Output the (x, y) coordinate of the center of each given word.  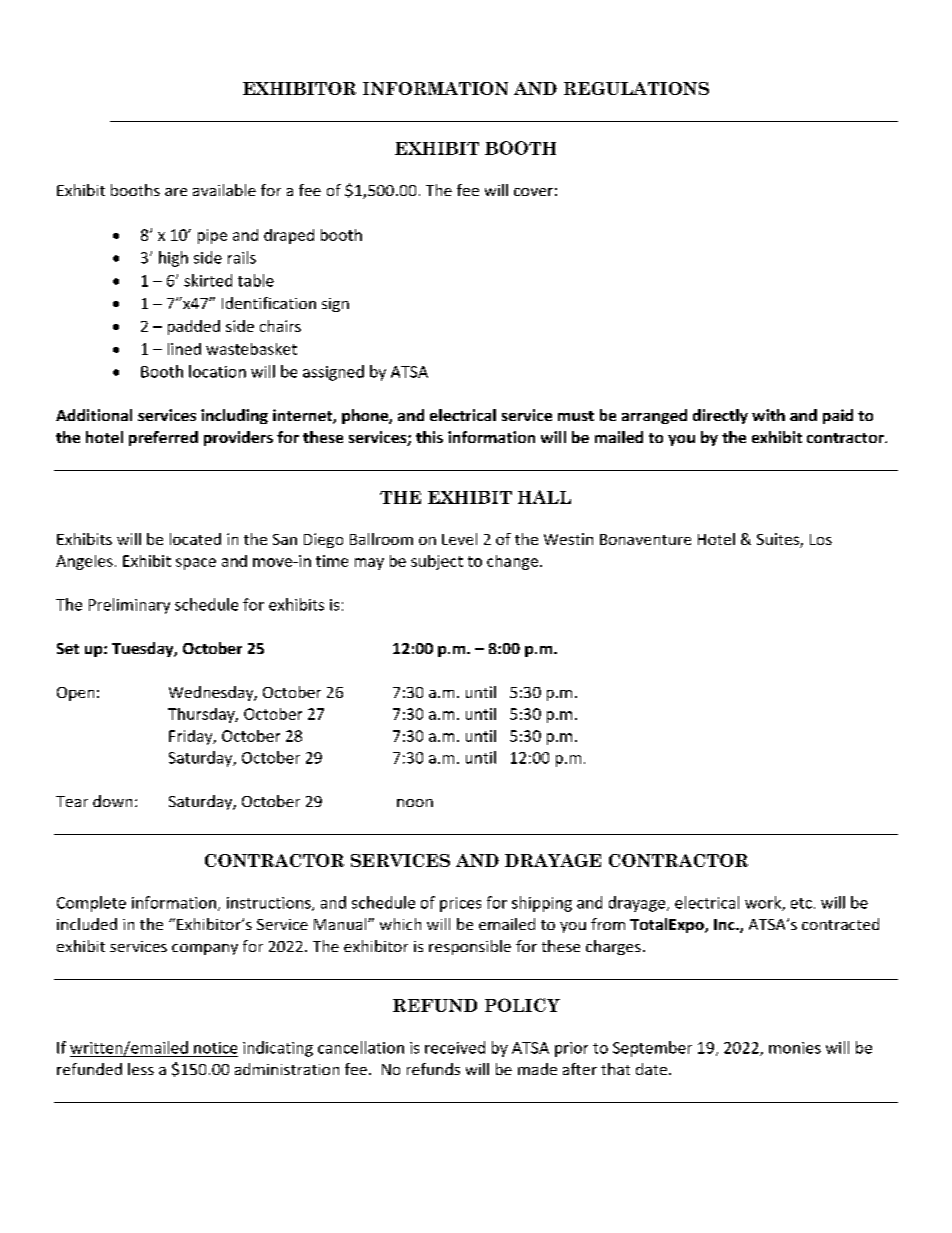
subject (437, 562)
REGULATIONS (636, 88)
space (196, 564)
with (768, 415)
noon (415, 803)
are (176, 192)
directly (720, 416)
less (141, 1069)
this (429, 437)
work (764, 903)
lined (184, 349)
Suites (779, 540)
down (112, 801)
